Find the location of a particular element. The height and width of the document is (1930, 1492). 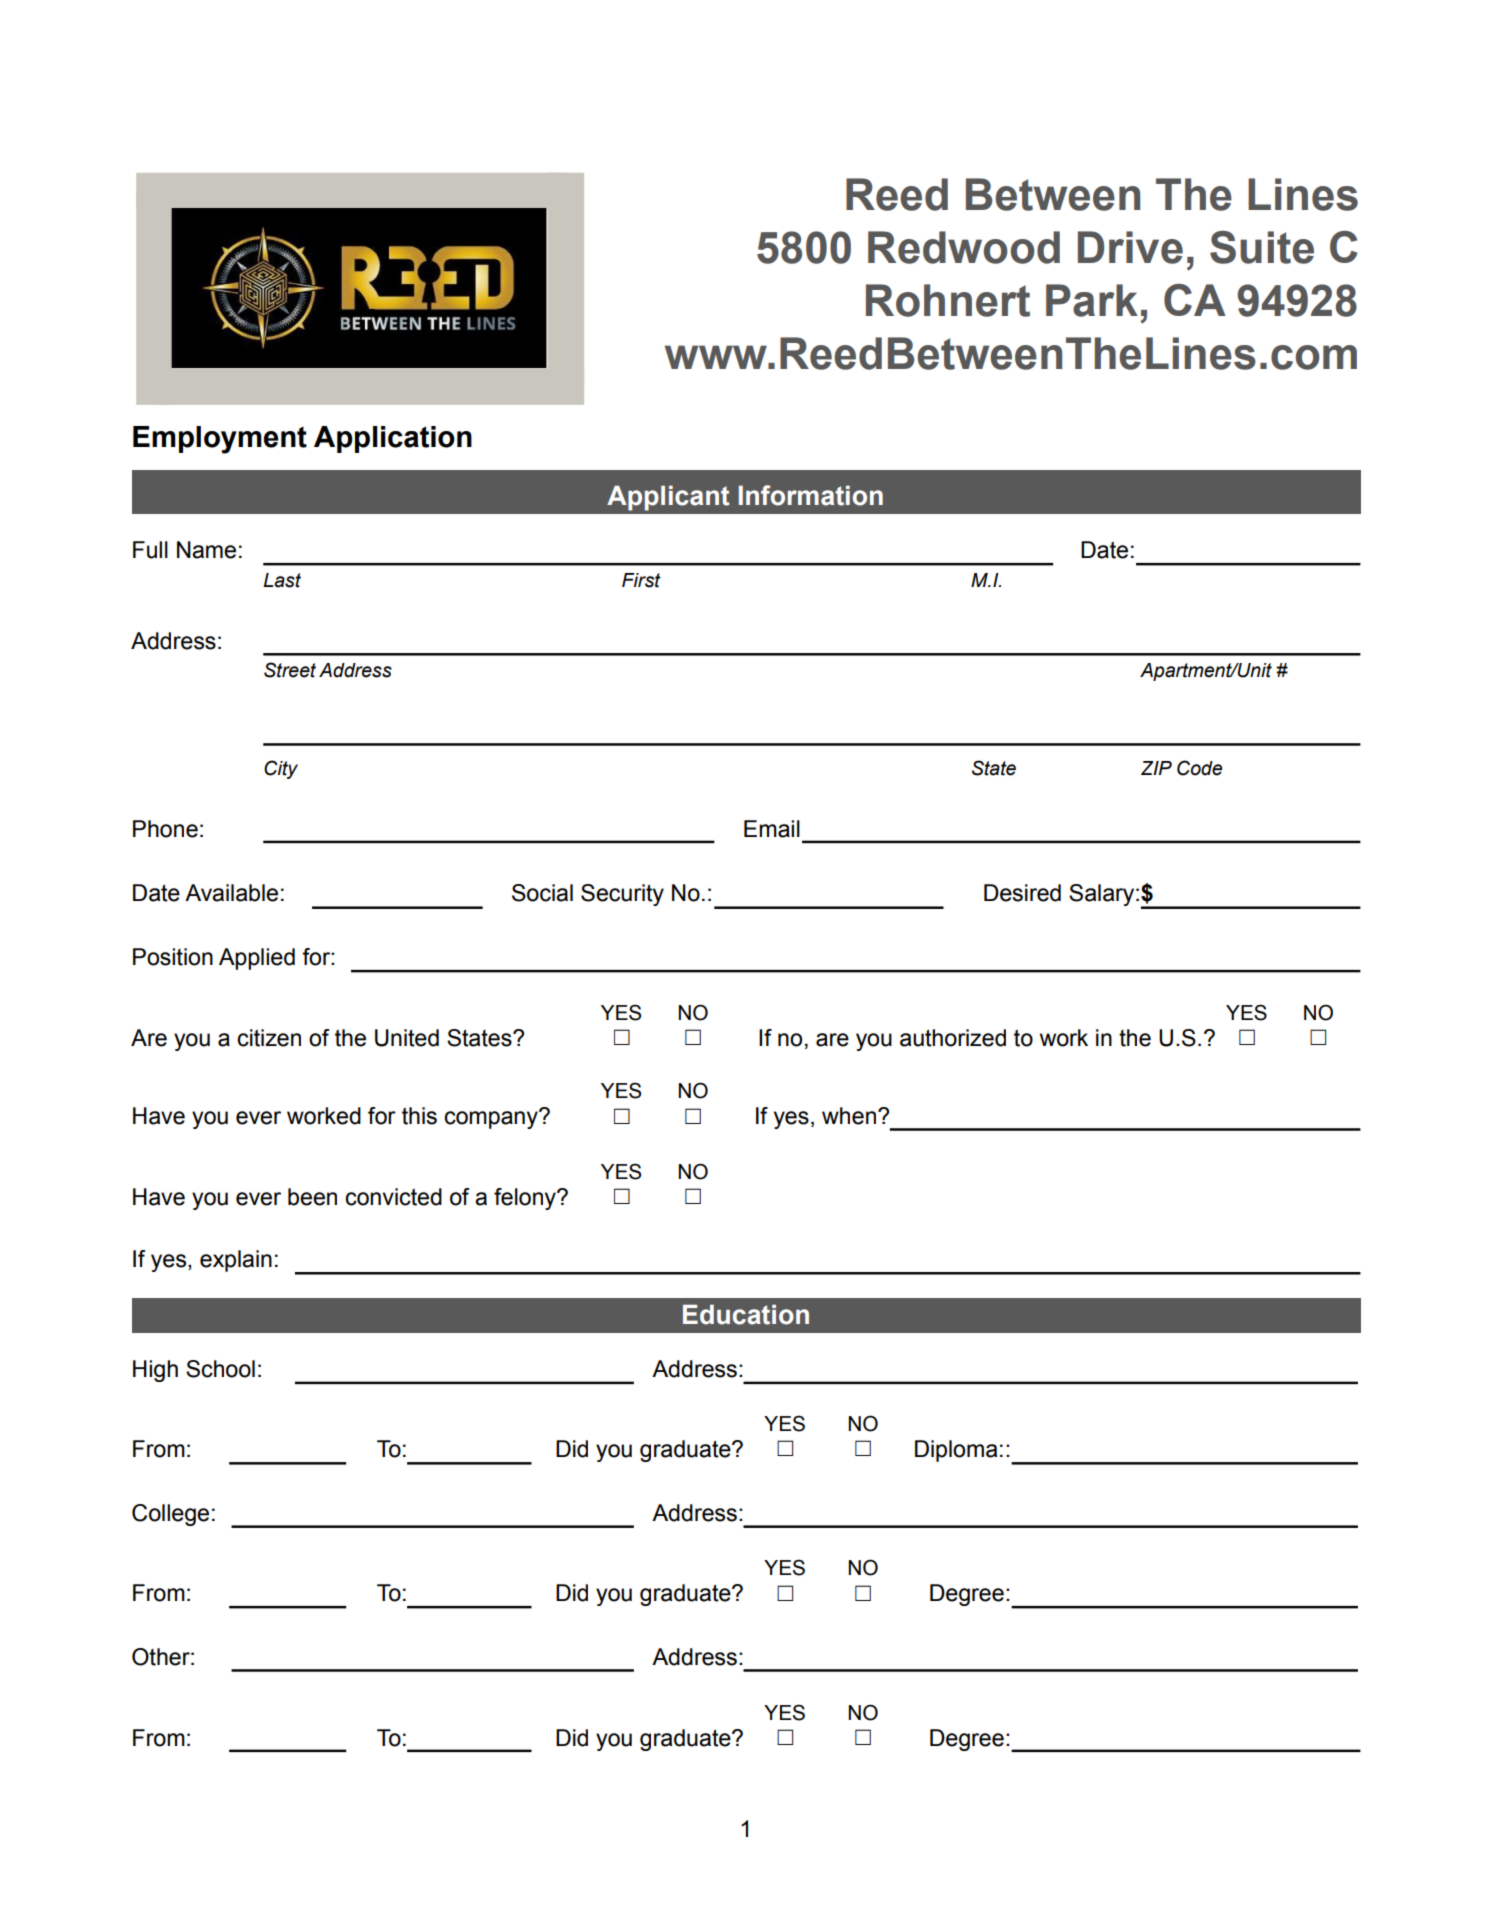

Rohnert is located at coordinates (948, 300).
